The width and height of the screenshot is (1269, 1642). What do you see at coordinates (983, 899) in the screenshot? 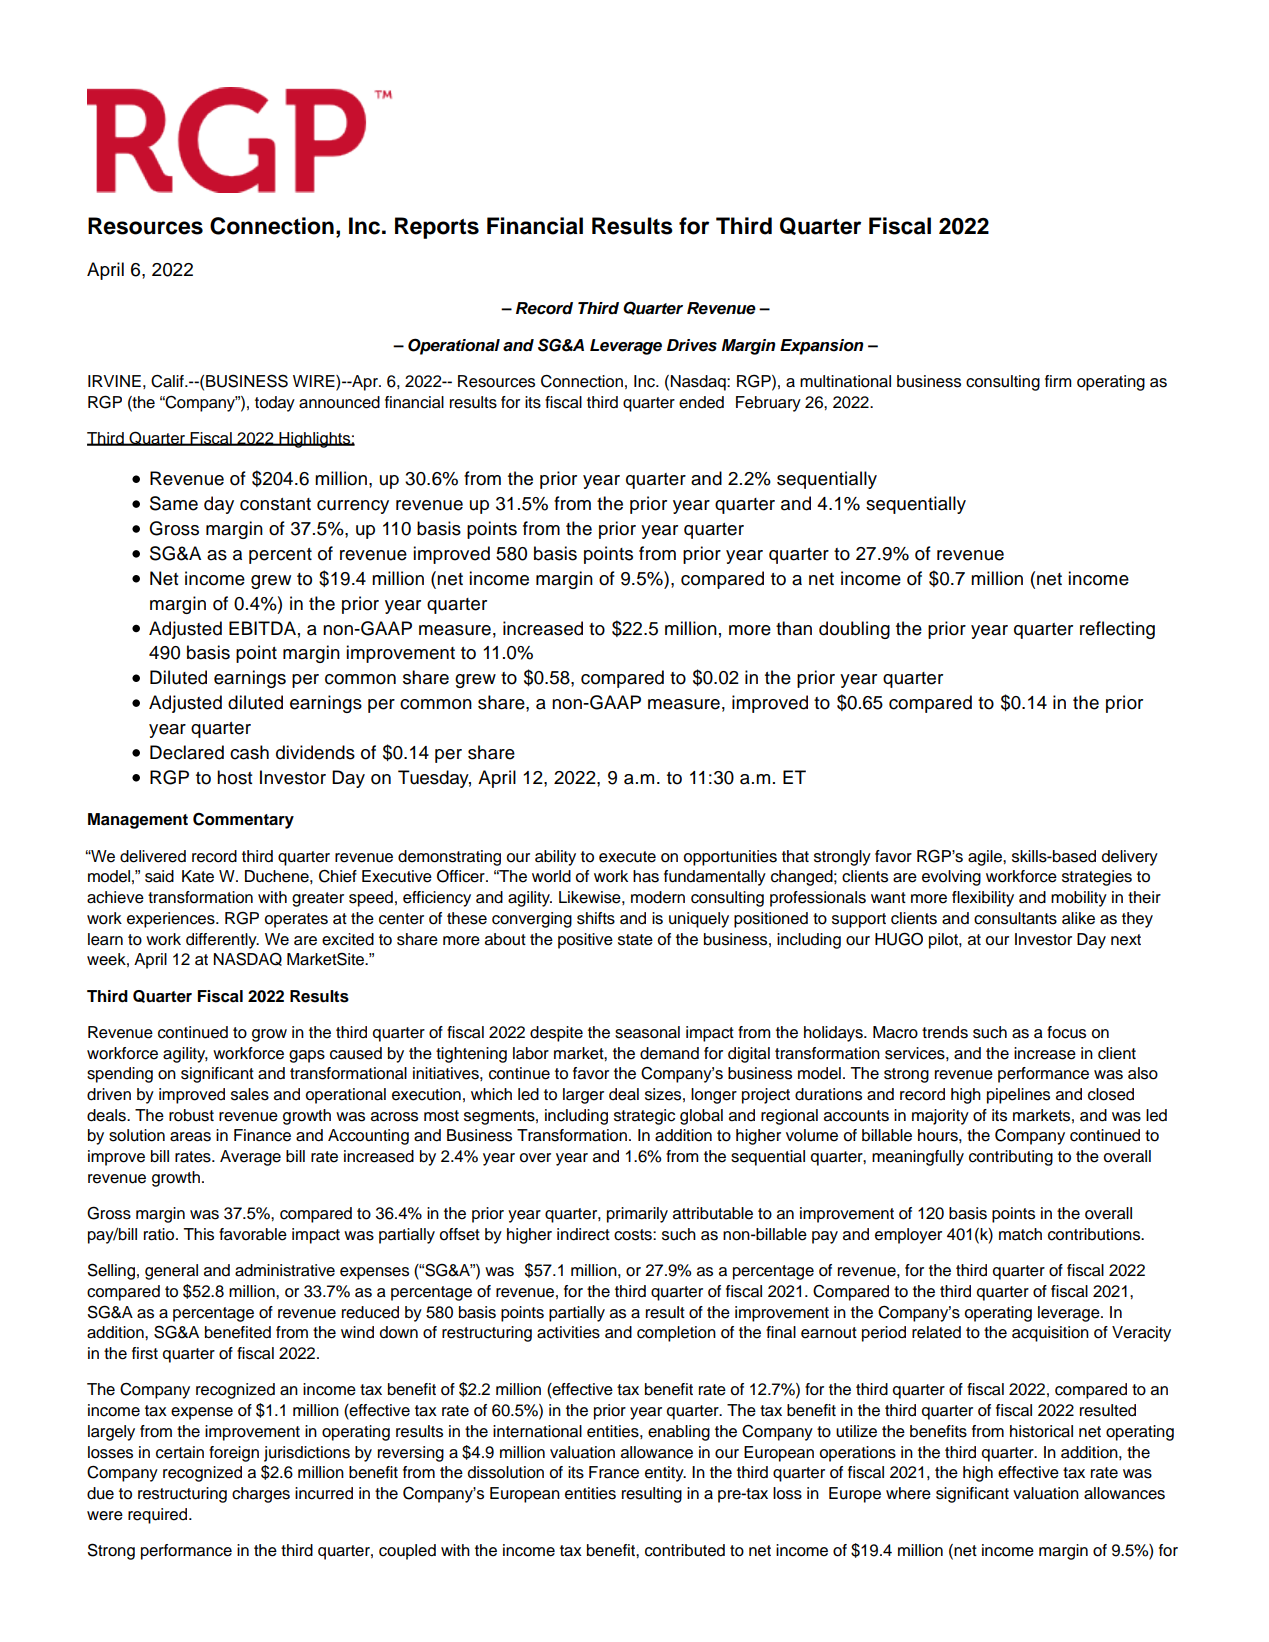
I see `flexibility` at bounding box center [983, 899].
